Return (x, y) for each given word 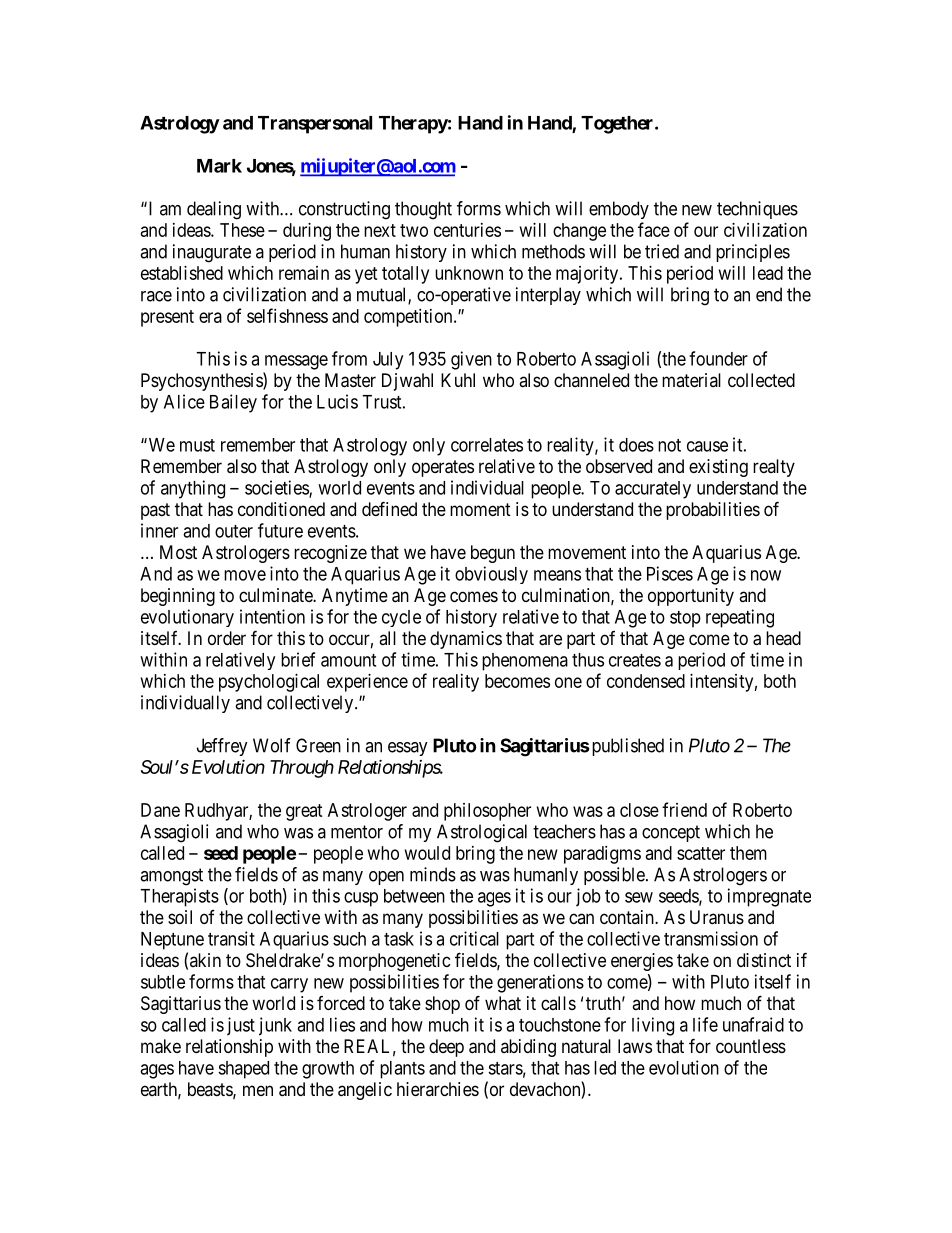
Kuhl (458, 380)
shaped (243, 1070)
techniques (757, 210)
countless (751, 1046)
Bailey (233, 403)
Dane (160, 810)
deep (446, 1048)
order (227, 638)
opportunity (691, 597)
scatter (701, 853)
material (691, 380)
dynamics (466, 640)
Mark (219, 166)
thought (423, 210)
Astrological (482, 833)
